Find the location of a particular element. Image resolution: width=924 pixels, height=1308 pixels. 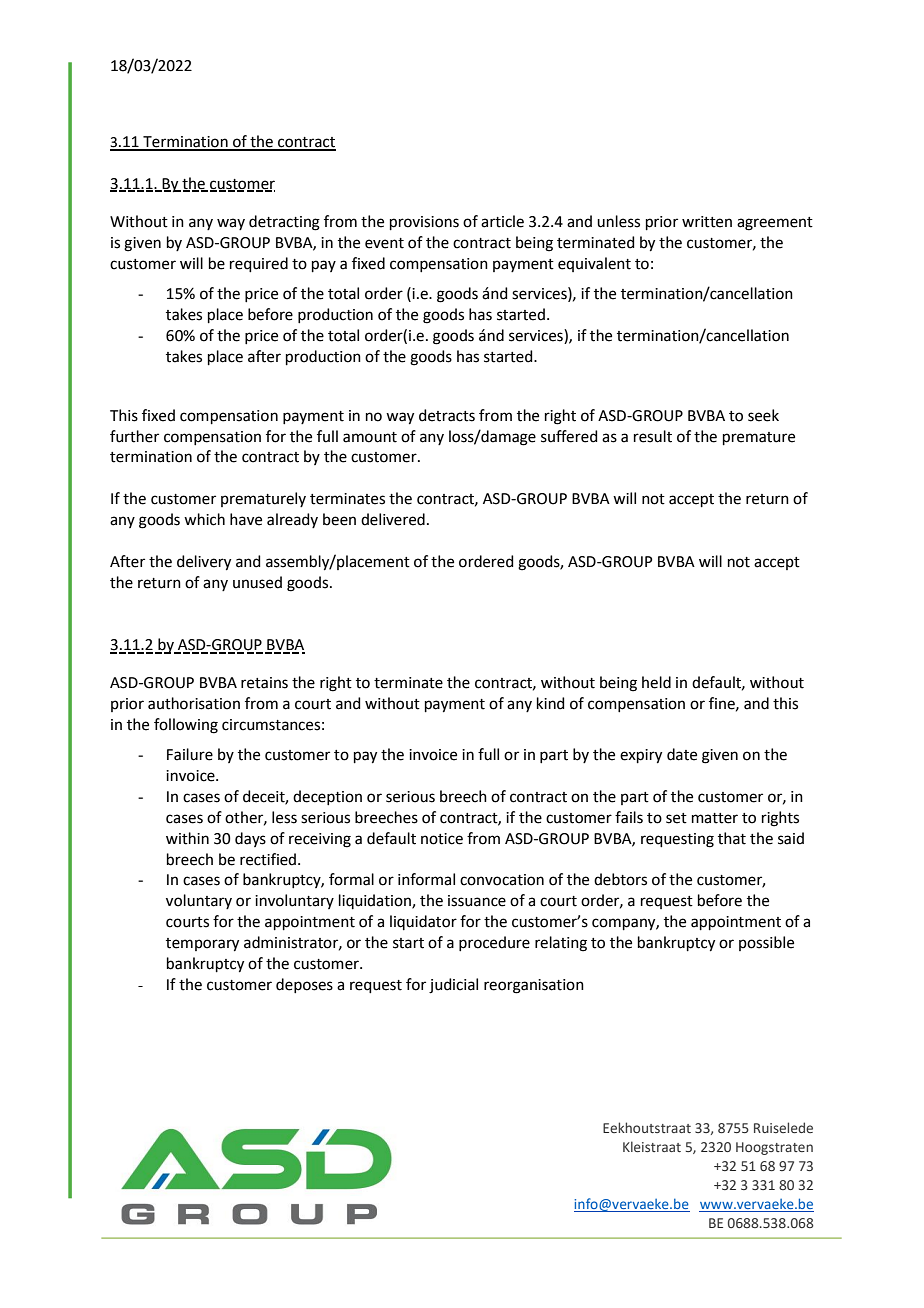

Failure is located at coordinates (190, 754).
